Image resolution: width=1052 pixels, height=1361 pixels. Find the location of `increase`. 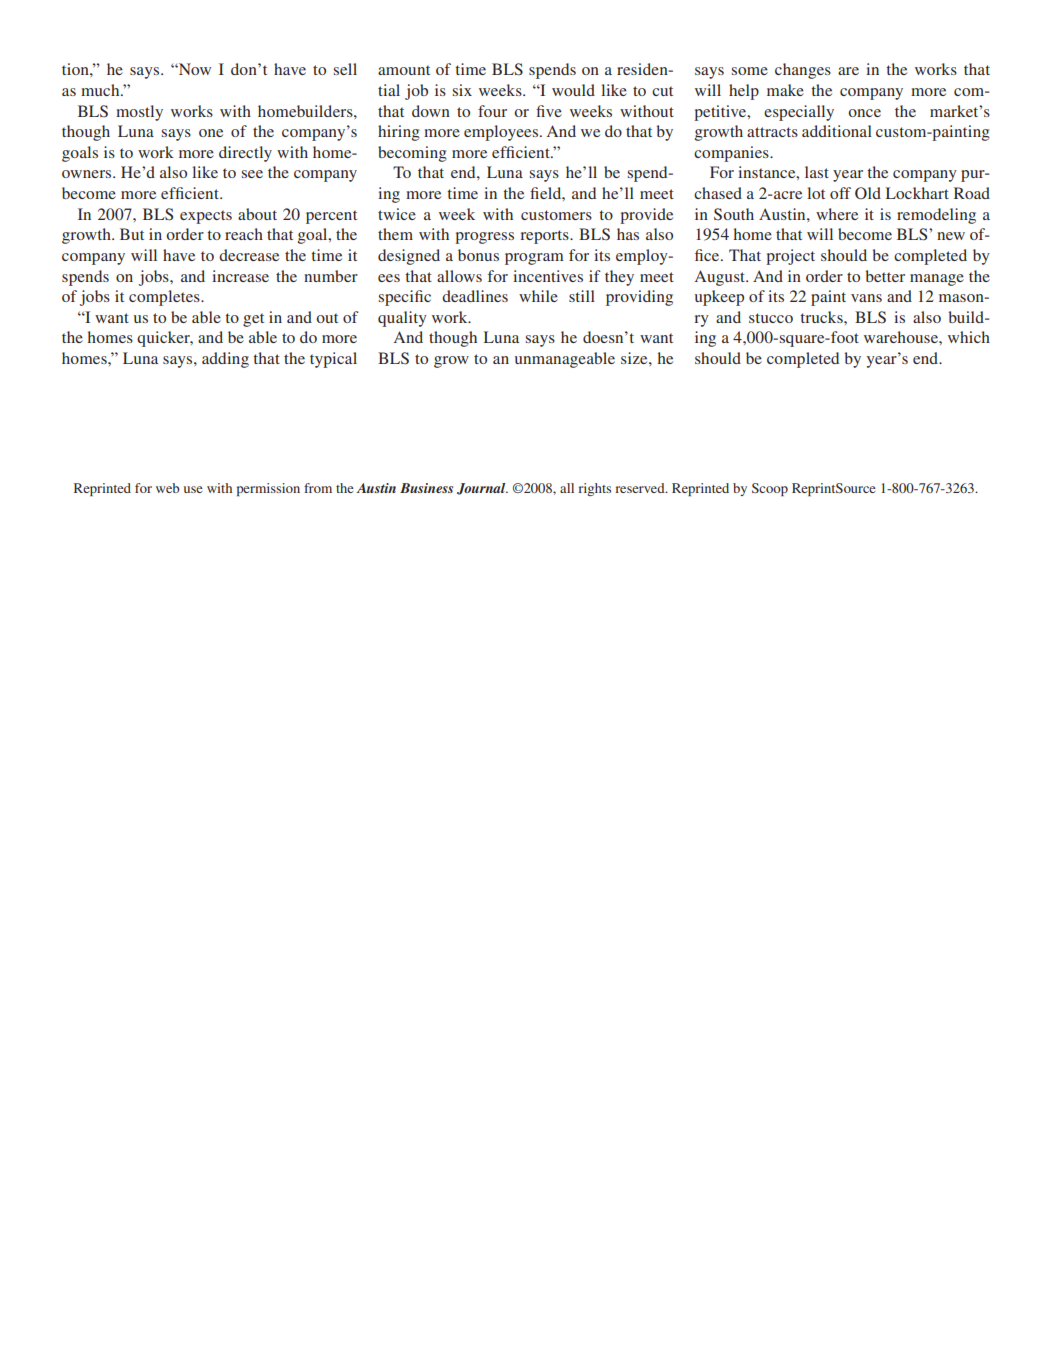

increase is located at coordinates (240, 276).
